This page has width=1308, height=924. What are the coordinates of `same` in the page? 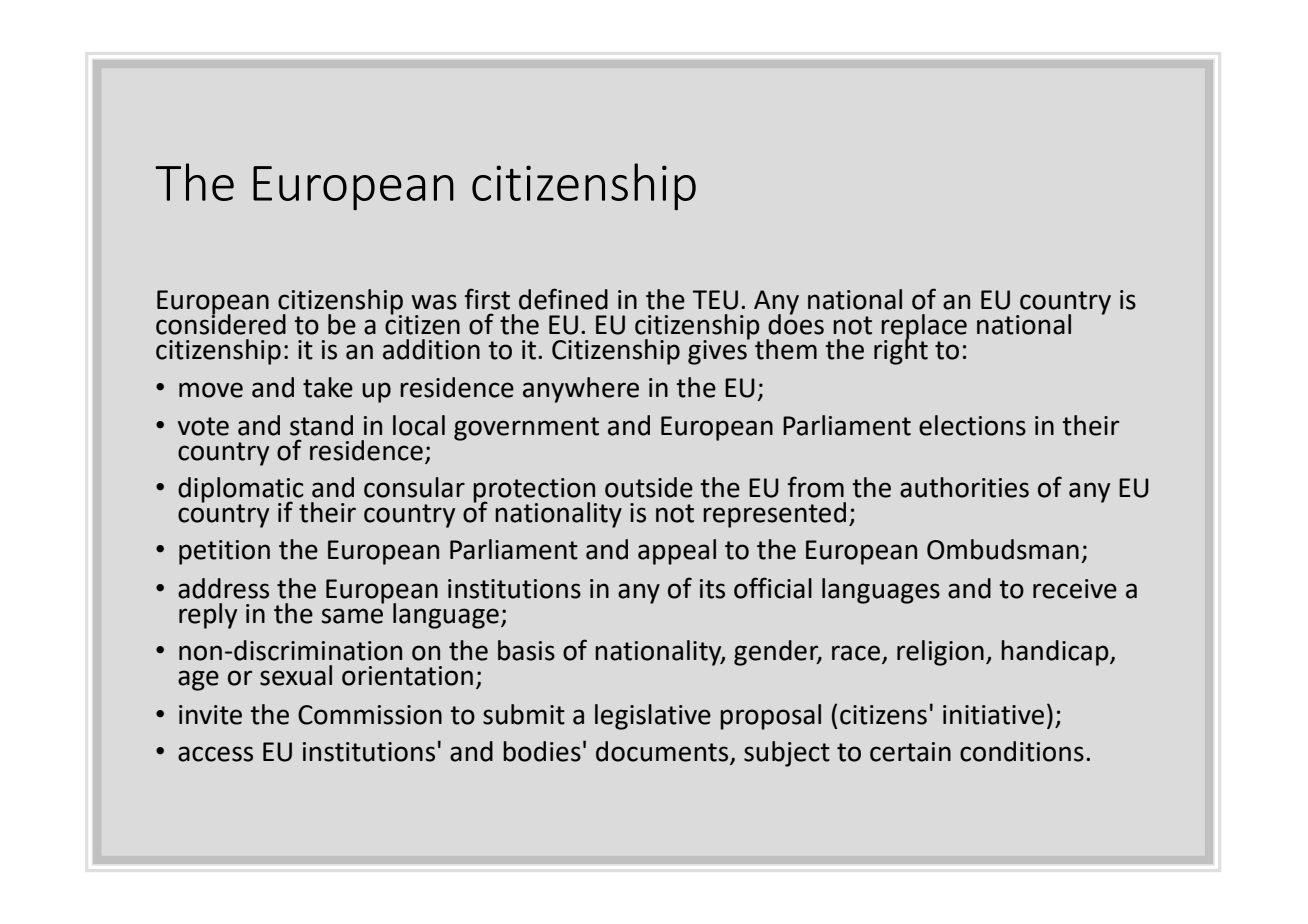 It's located at (352, 616).
